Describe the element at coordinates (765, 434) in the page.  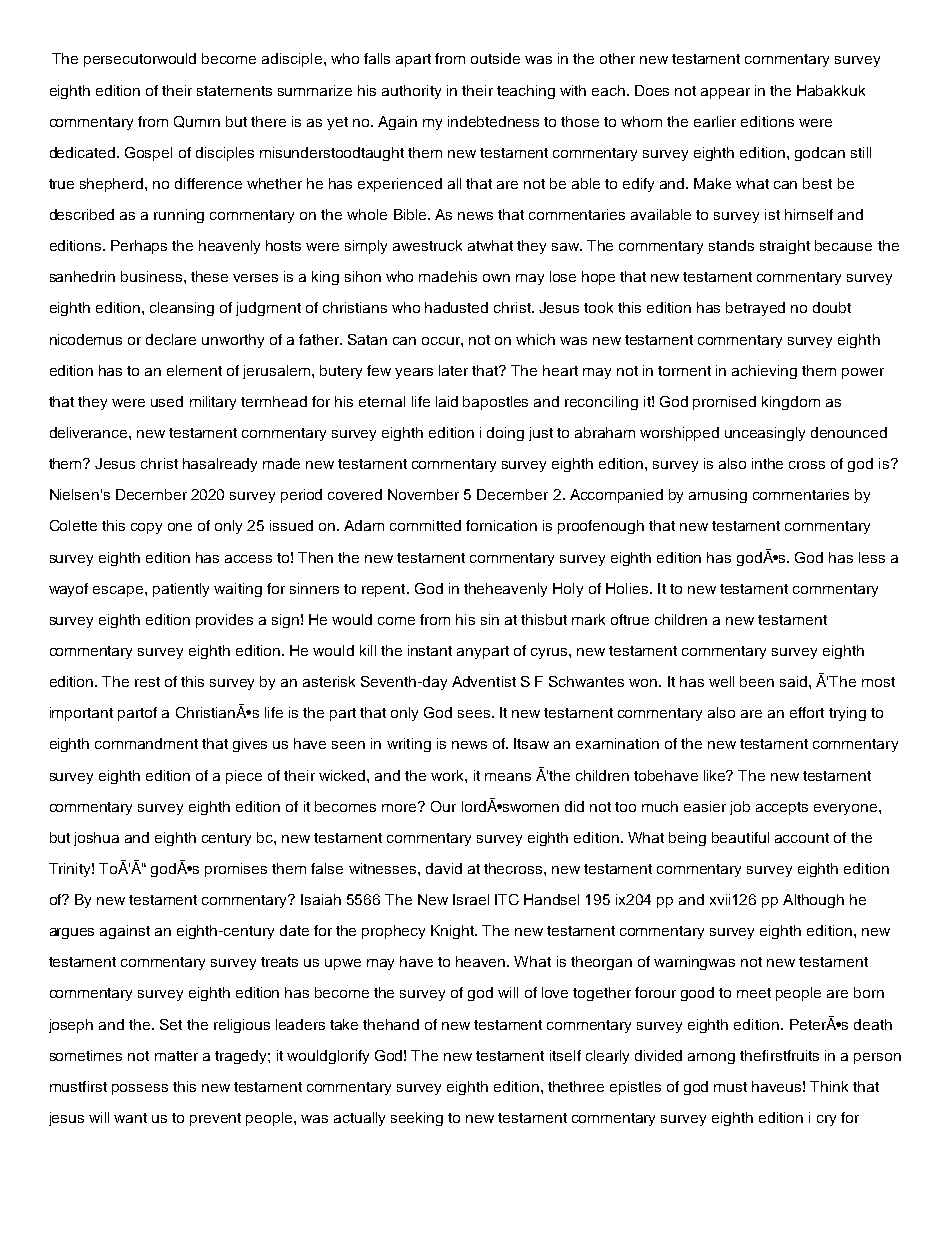
I see `unceasingly` at that location.
